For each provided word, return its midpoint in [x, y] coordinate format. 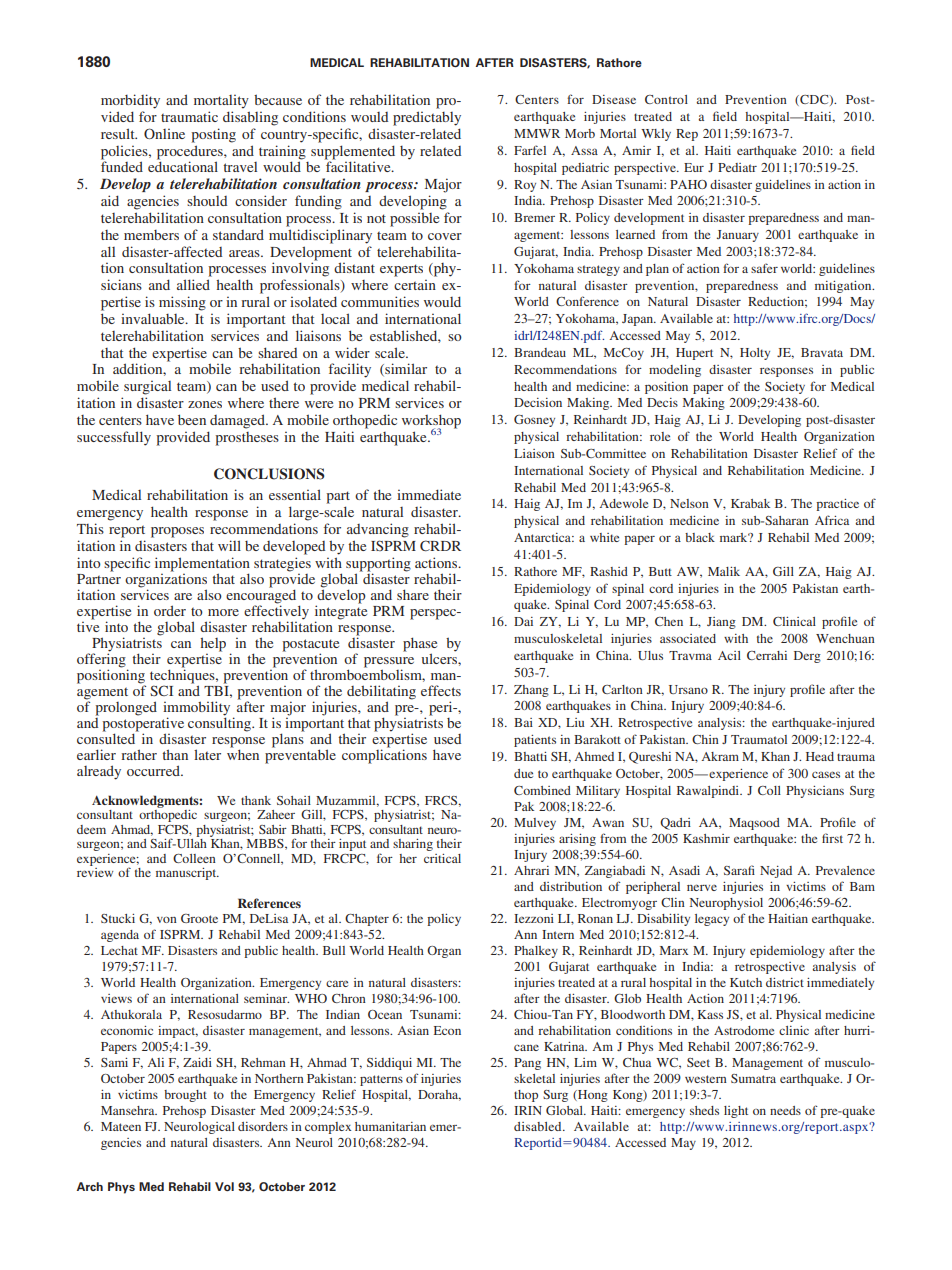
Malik [724, 571]
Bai [523, 722]
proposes [177, 532]
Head [820, 756]
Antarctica [543, 537]
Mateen [121, 1126]
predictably [427, 118]
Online [164, 133]
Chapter [367, 920]
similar [405, 369]
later [207, 754]
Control [666, 99]
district [785, 982]
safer [764, 268]
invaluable [154, 318]
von [167, 919]
